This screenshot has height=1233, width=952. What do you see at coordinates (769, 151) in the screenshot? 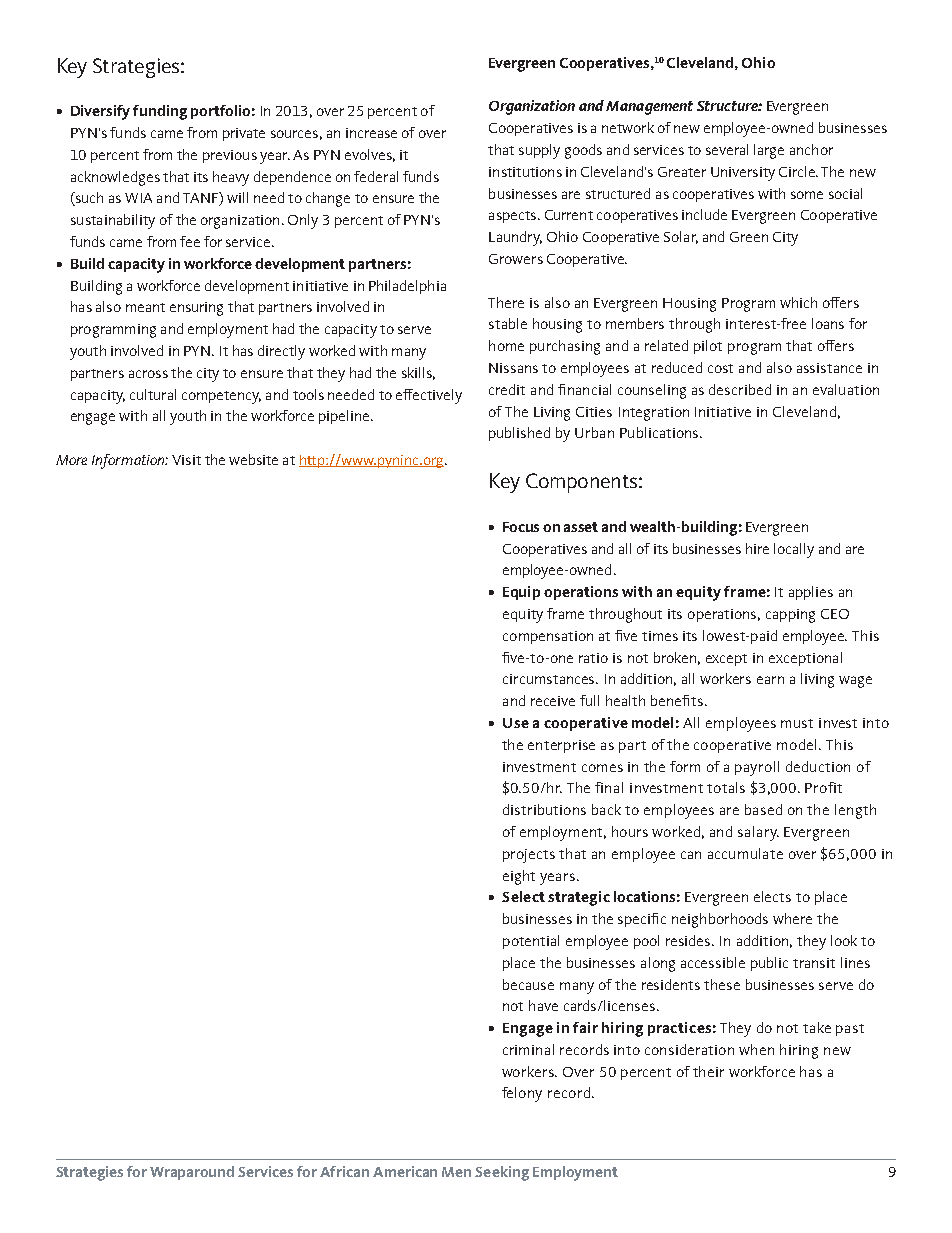
I see `large` at bounding box center [769, 151].
